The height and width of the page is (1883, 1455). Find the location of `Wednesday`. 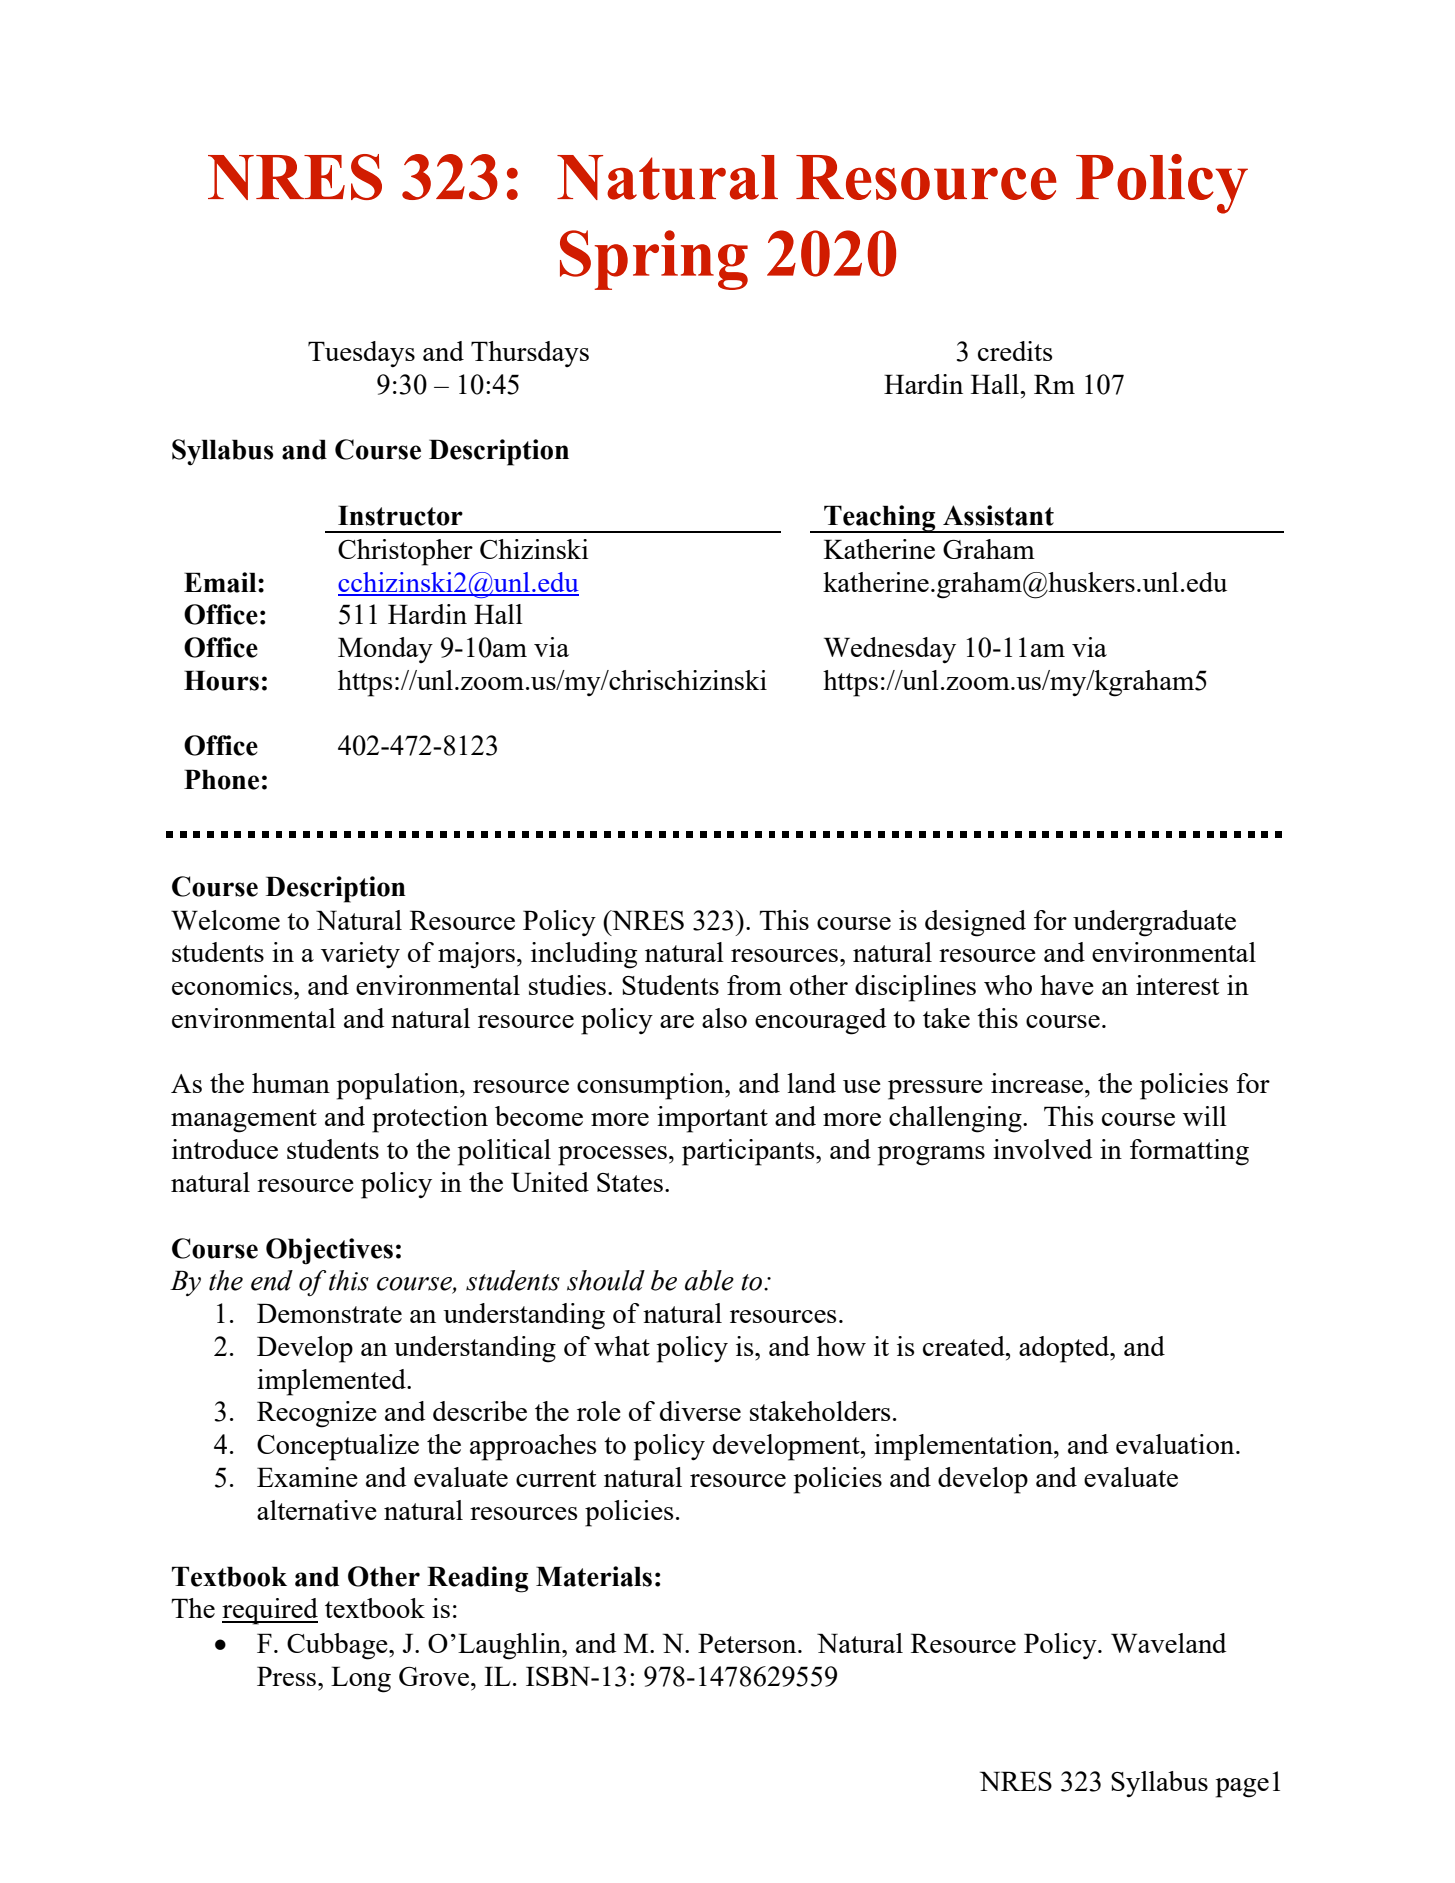

Wednesday is located at coordinates (890, 650).
